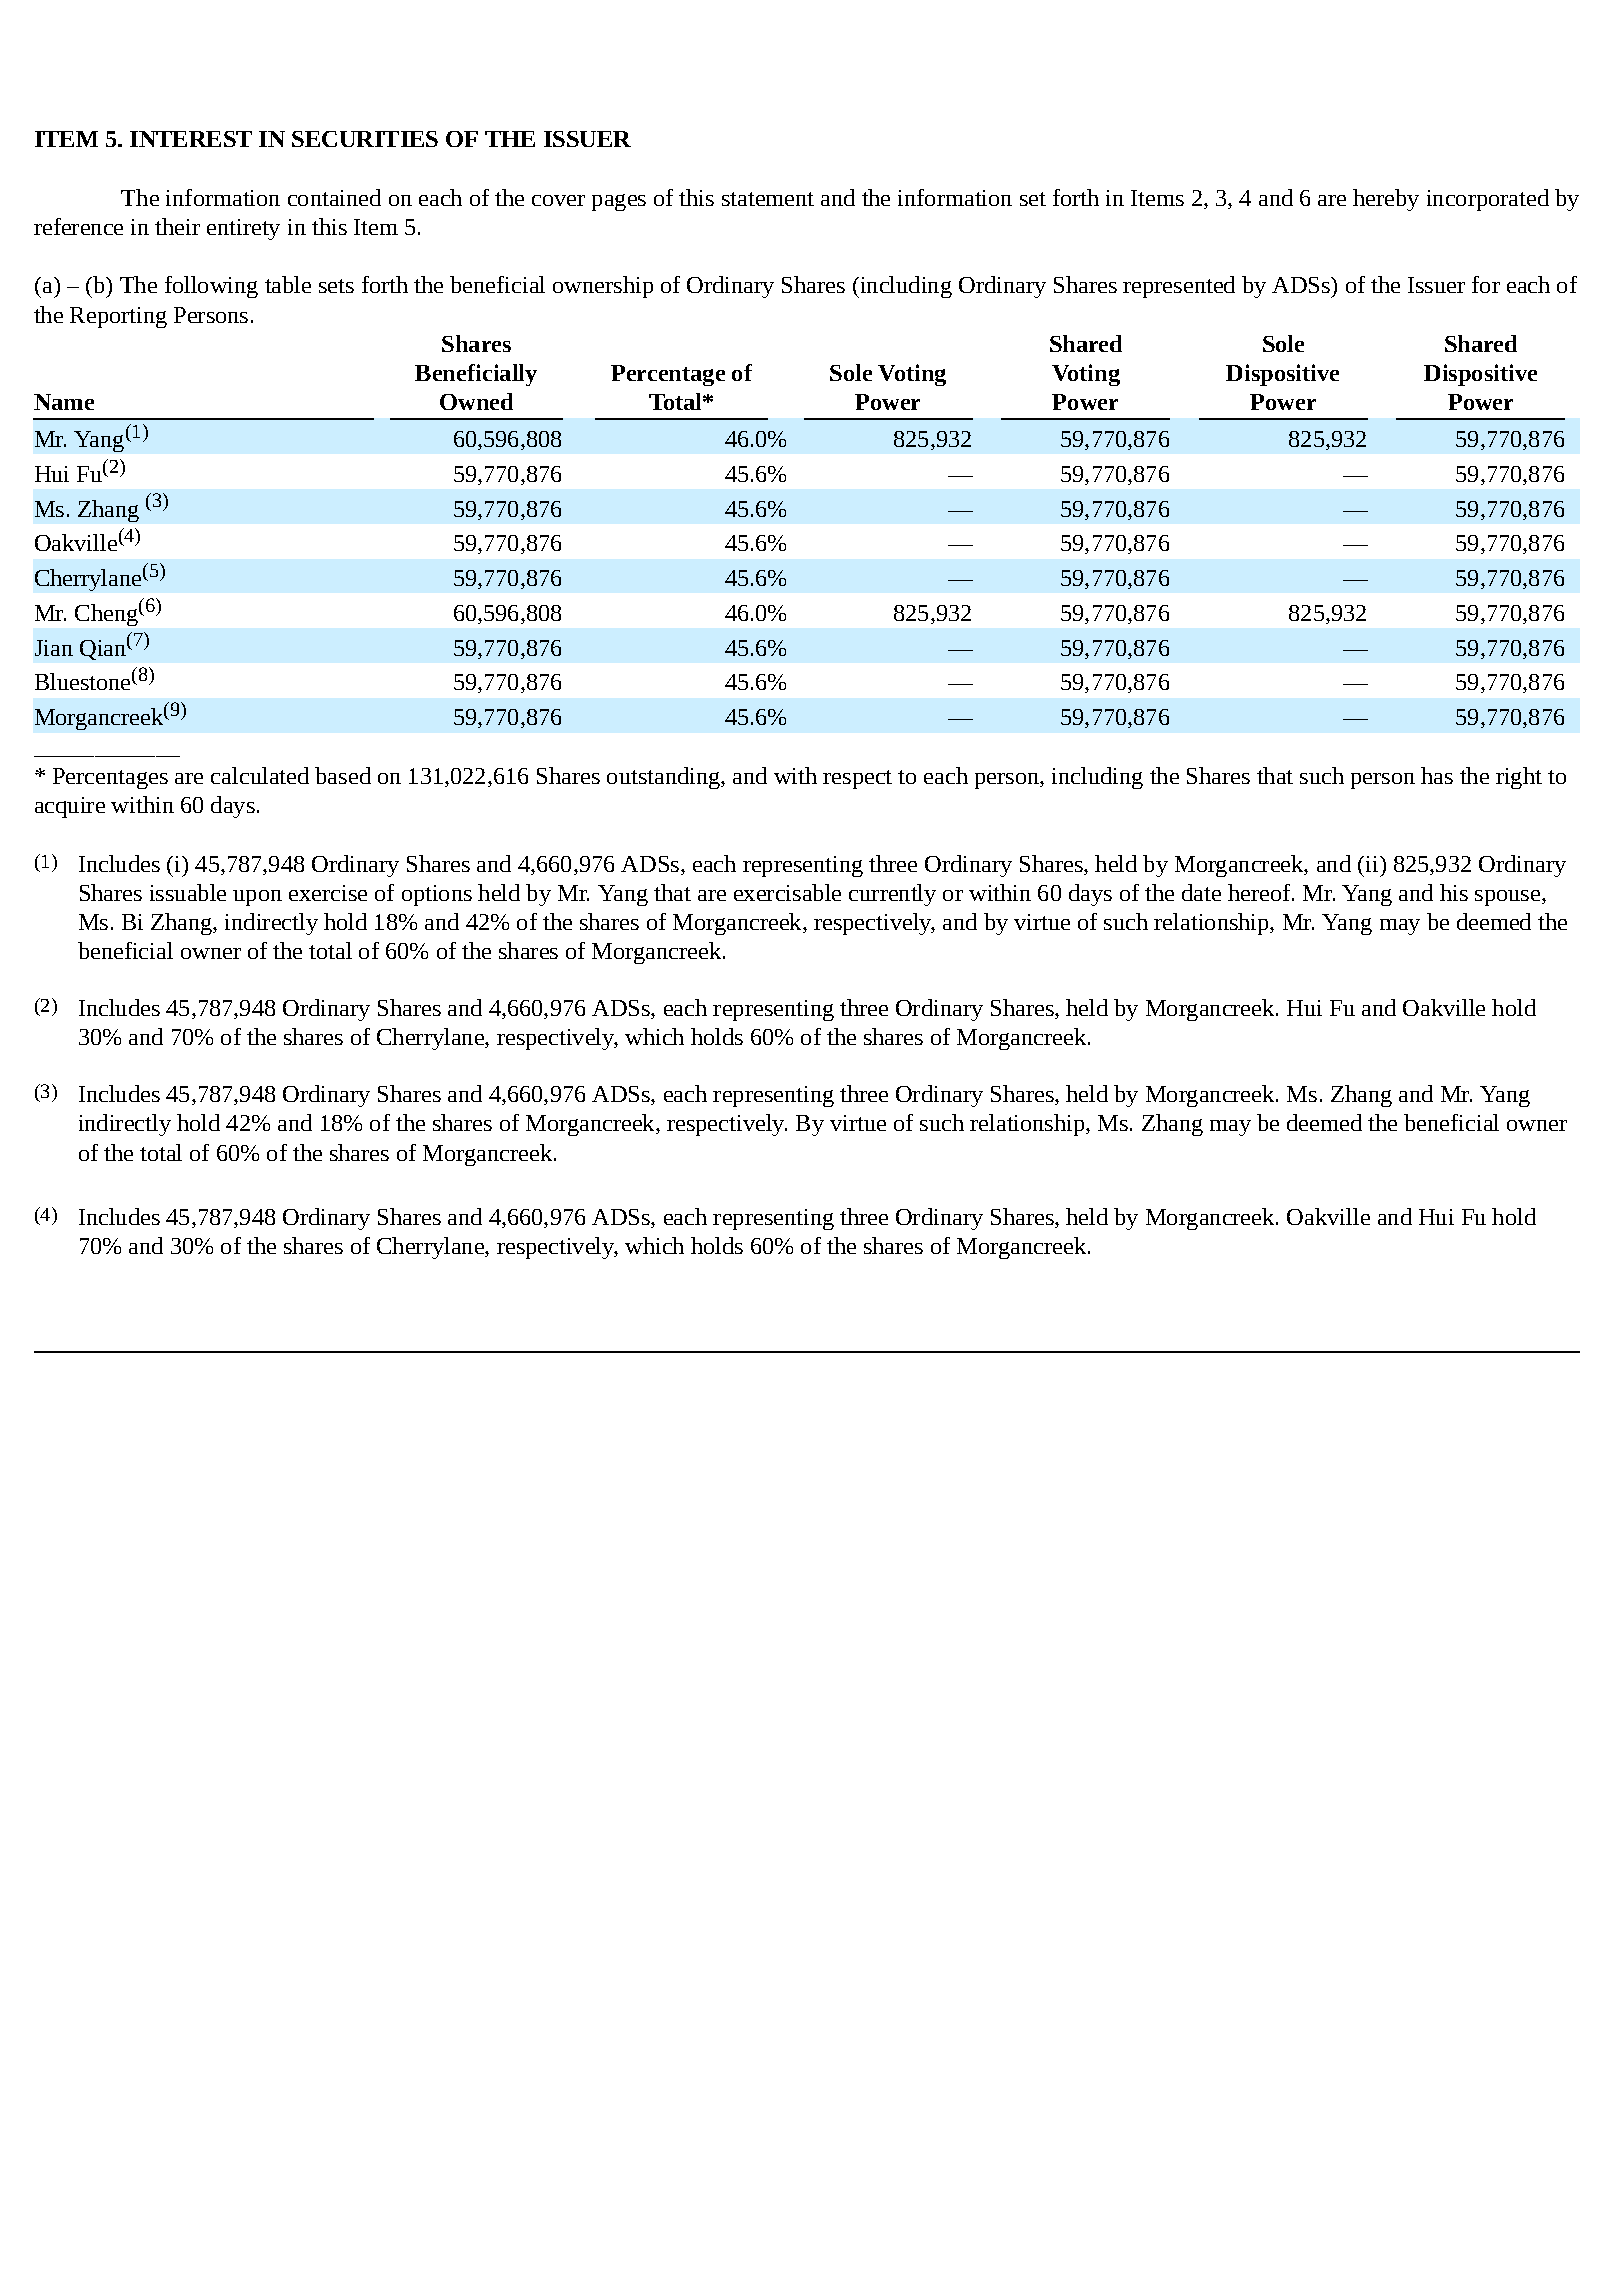 The width and height of the document is (1612, 2281). I want to click on statement, so click(768, 199).
